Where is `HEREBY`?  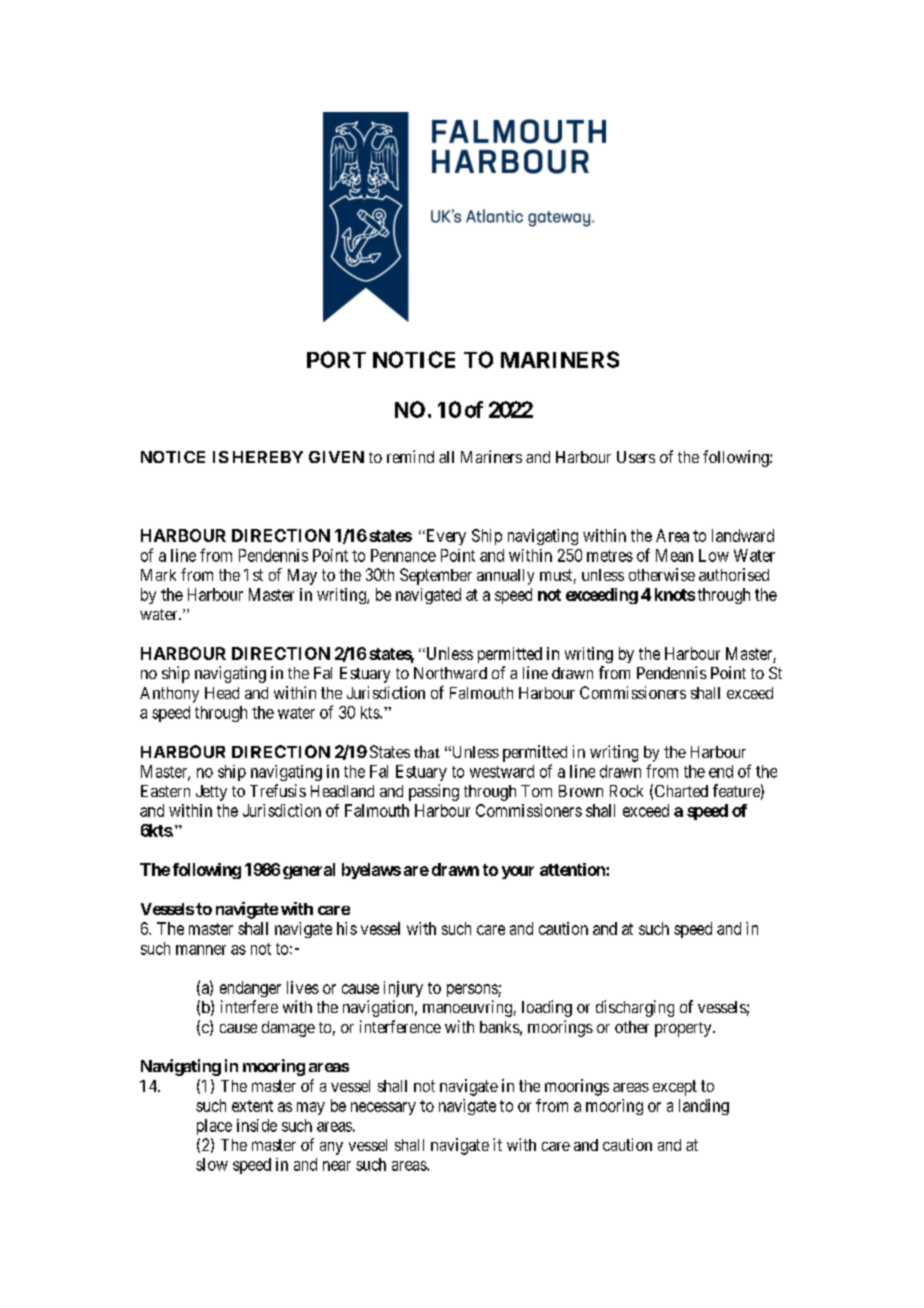
HEREBY is located at coordinates (268, 457).
